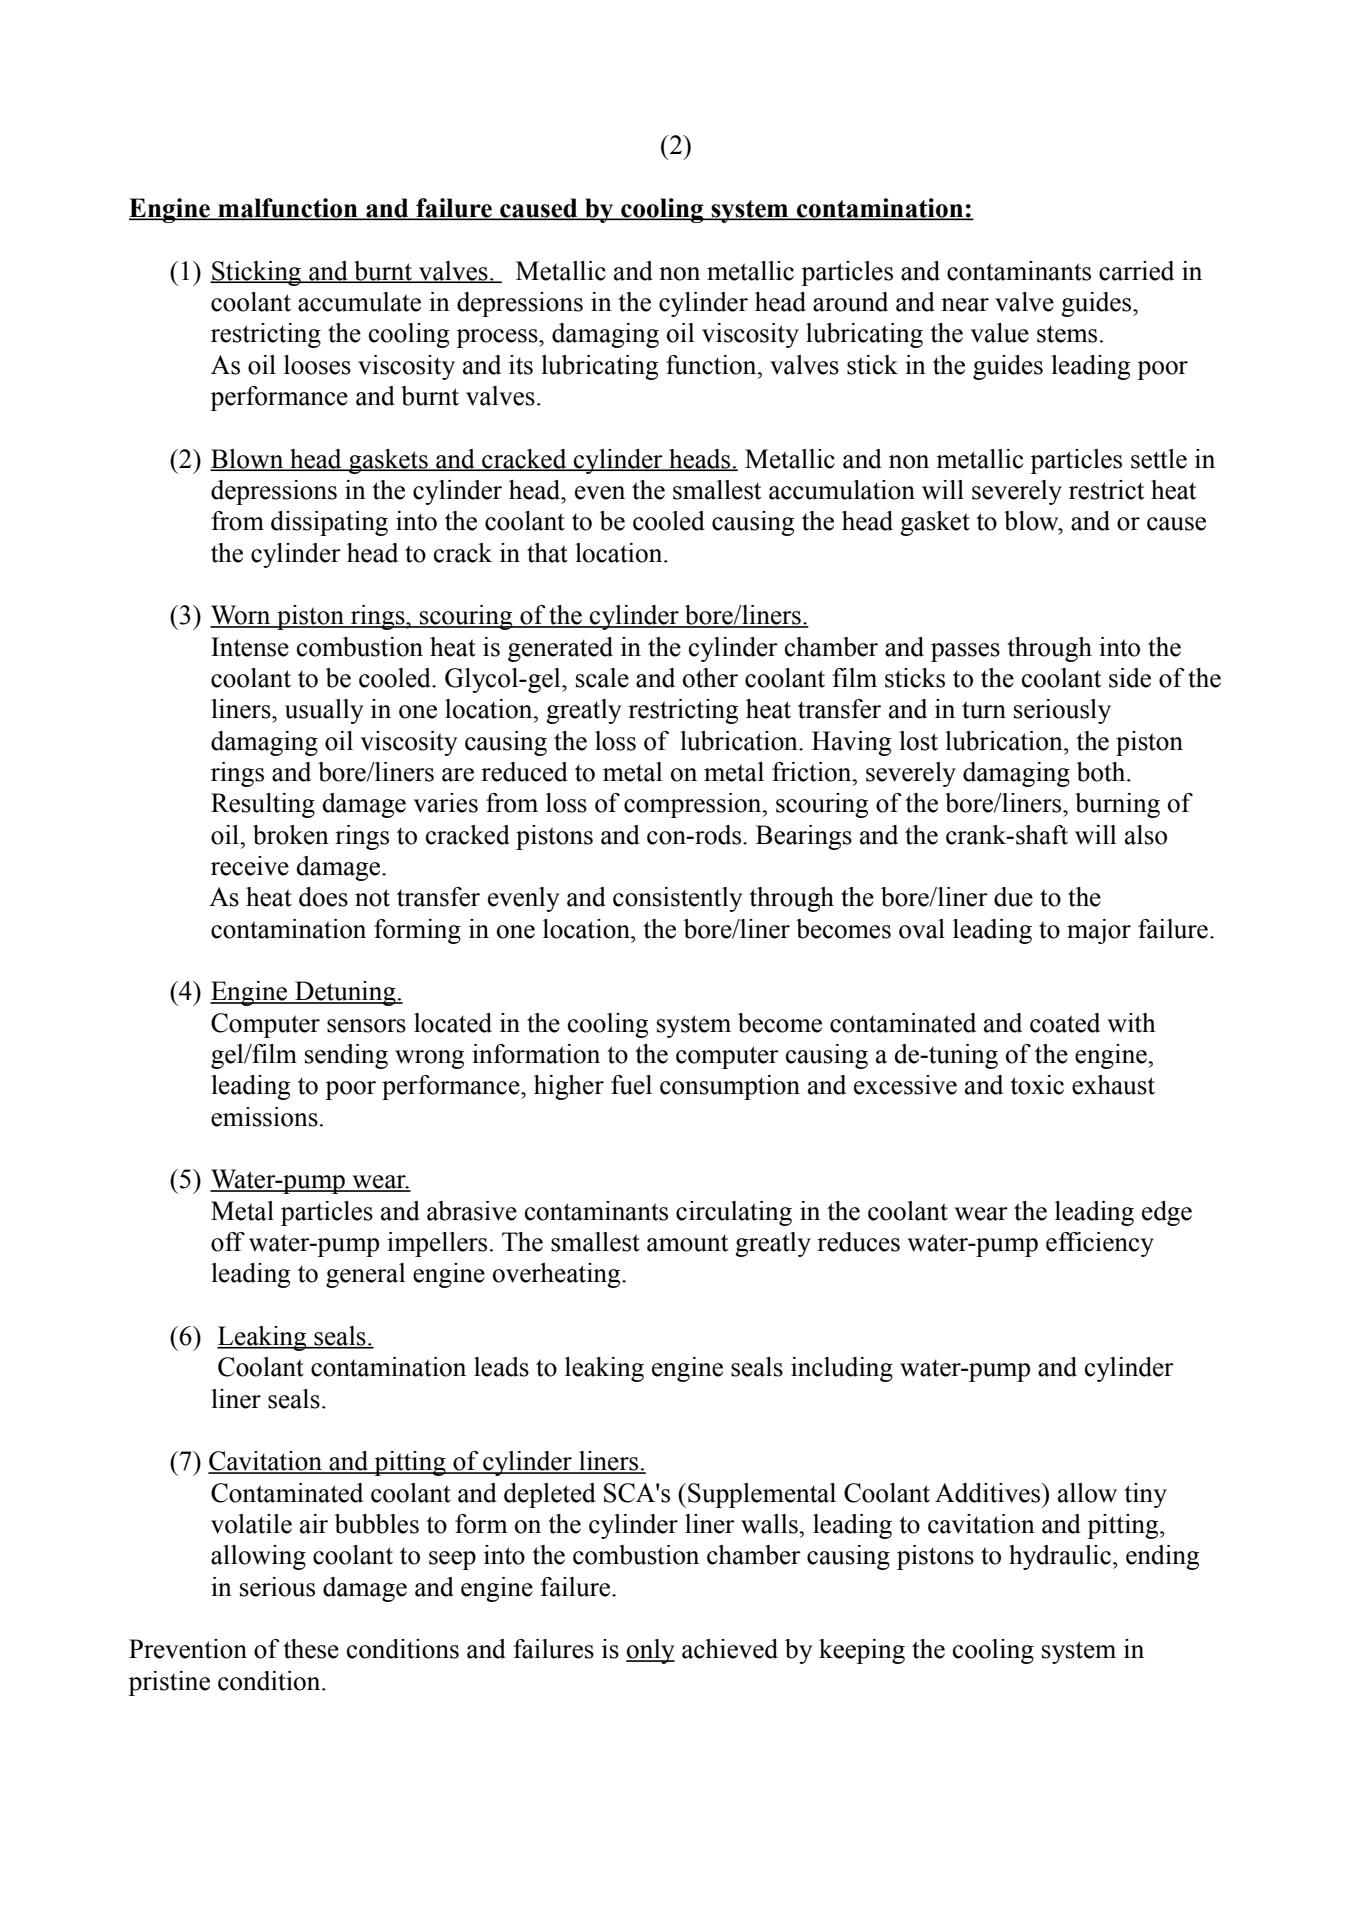  What do you see at coordinates (1067, 334) in the screenshot?
I see `stems` at bounding box center [1067, 334].
